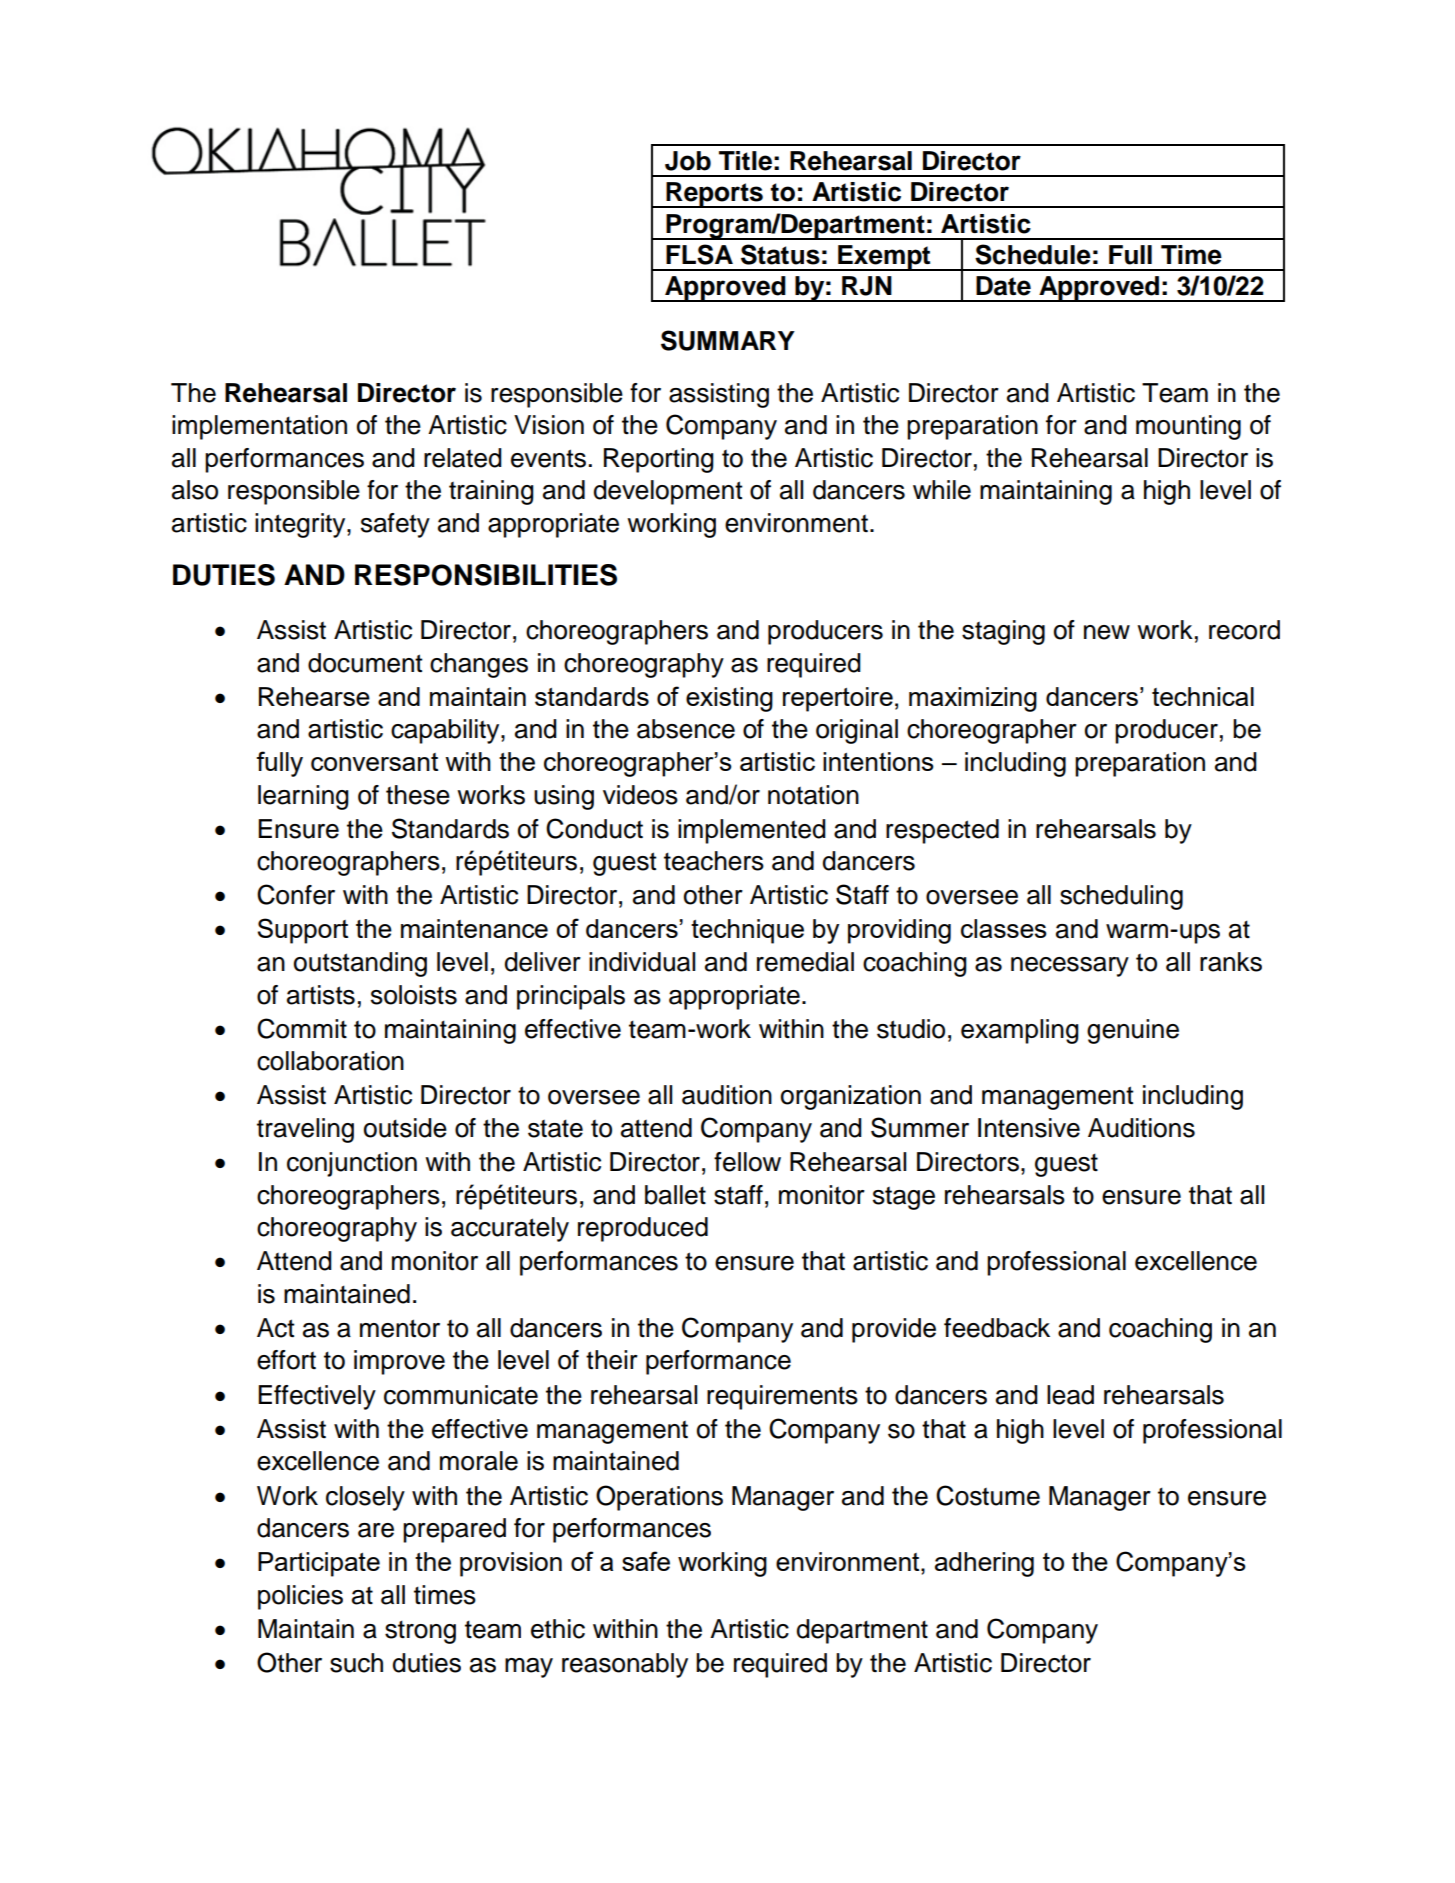 The width and height of the screenshot is (1455, 1883). I want to click on scheduling, so click(1121, 897).
